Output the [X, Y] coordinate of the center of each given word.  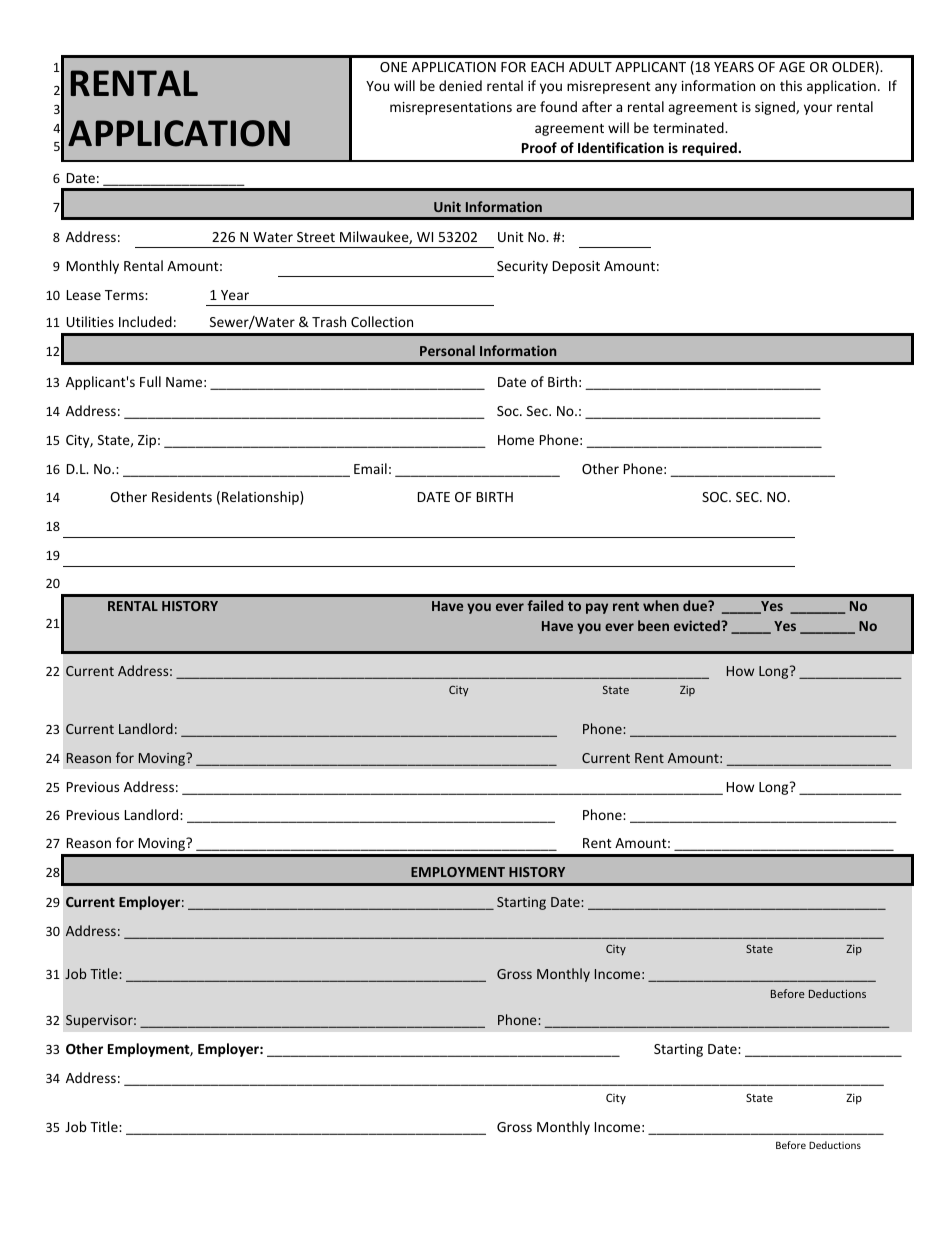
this [791, 85]
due [696, 605]
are [526, 108]
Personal [447, 350]
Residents [182, 496]
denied [460, 85]
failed [545, 605]
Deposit [576, 267]
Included [145, 321]
